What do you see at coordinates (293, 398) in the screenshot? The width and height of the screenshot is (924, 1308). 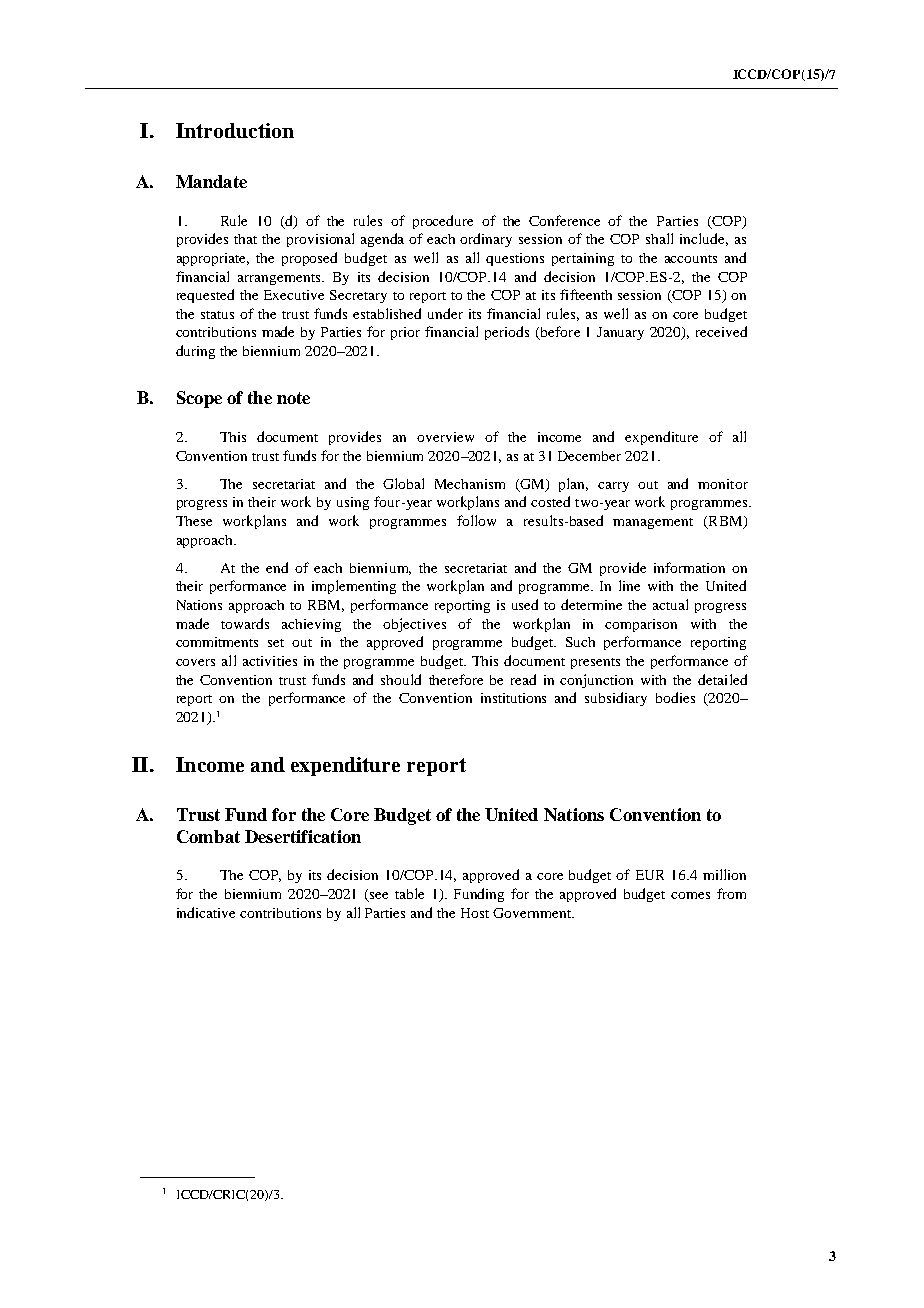 I see `note` at bounding box center [293, 398].
